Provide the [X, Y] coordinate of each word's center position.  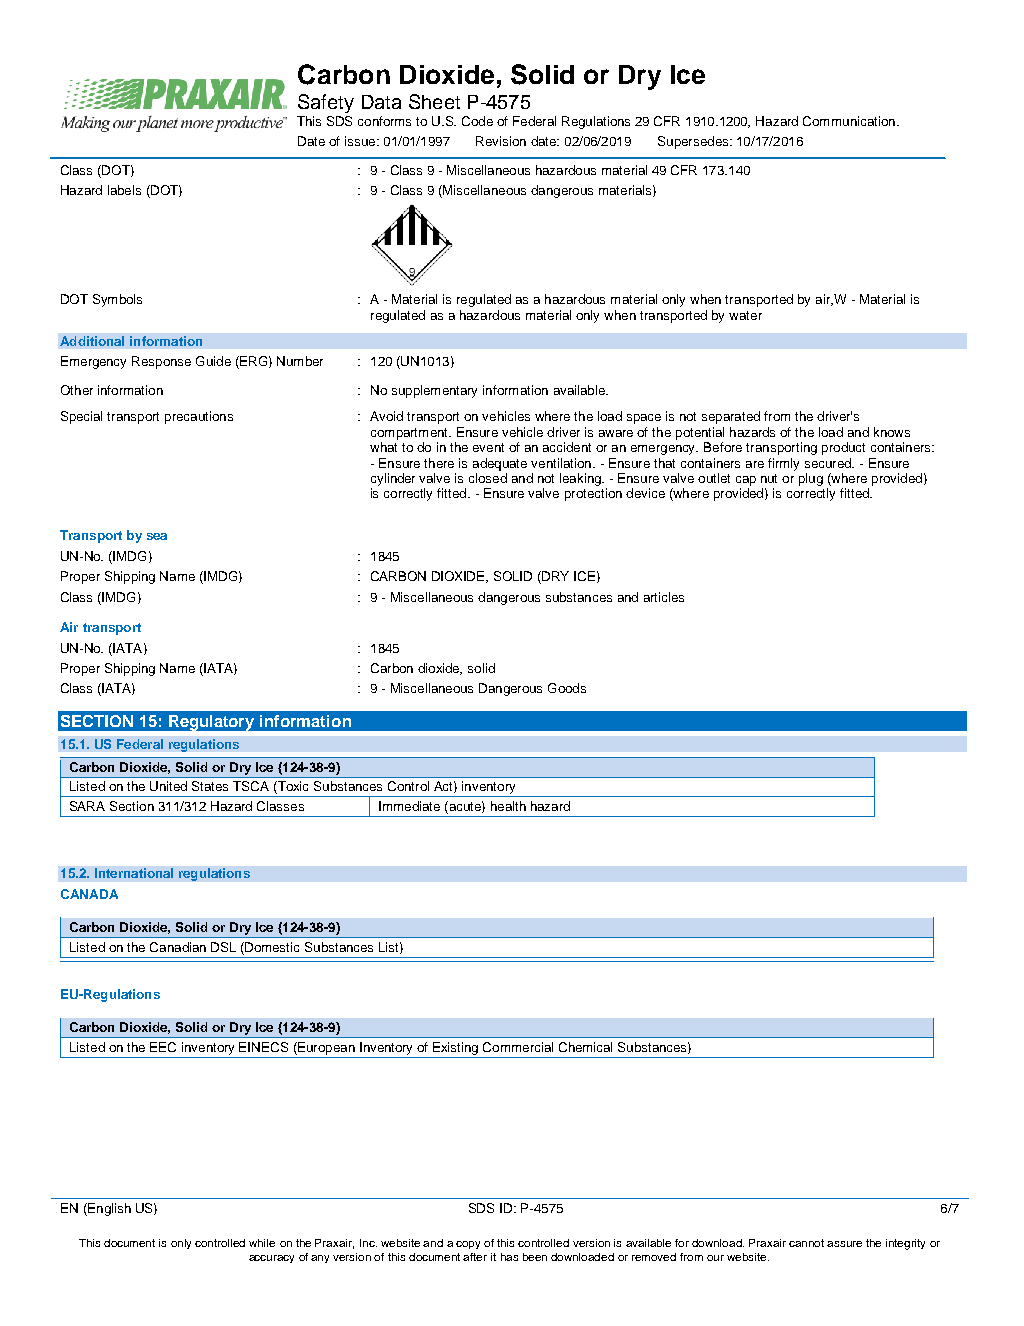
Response [161, 362]
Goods [567, 688]
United [168, 786]
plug [811, 479]
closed [488, 478]
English [108, 1209]
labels [124, 190]
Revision [501, 141]
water [745, 315]
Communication [849, 121]
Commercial [518, 1047]
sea [157, 536]
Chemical [585, 1047]
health [508, 806]
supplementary [434, 391]
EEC [163, 1047]
